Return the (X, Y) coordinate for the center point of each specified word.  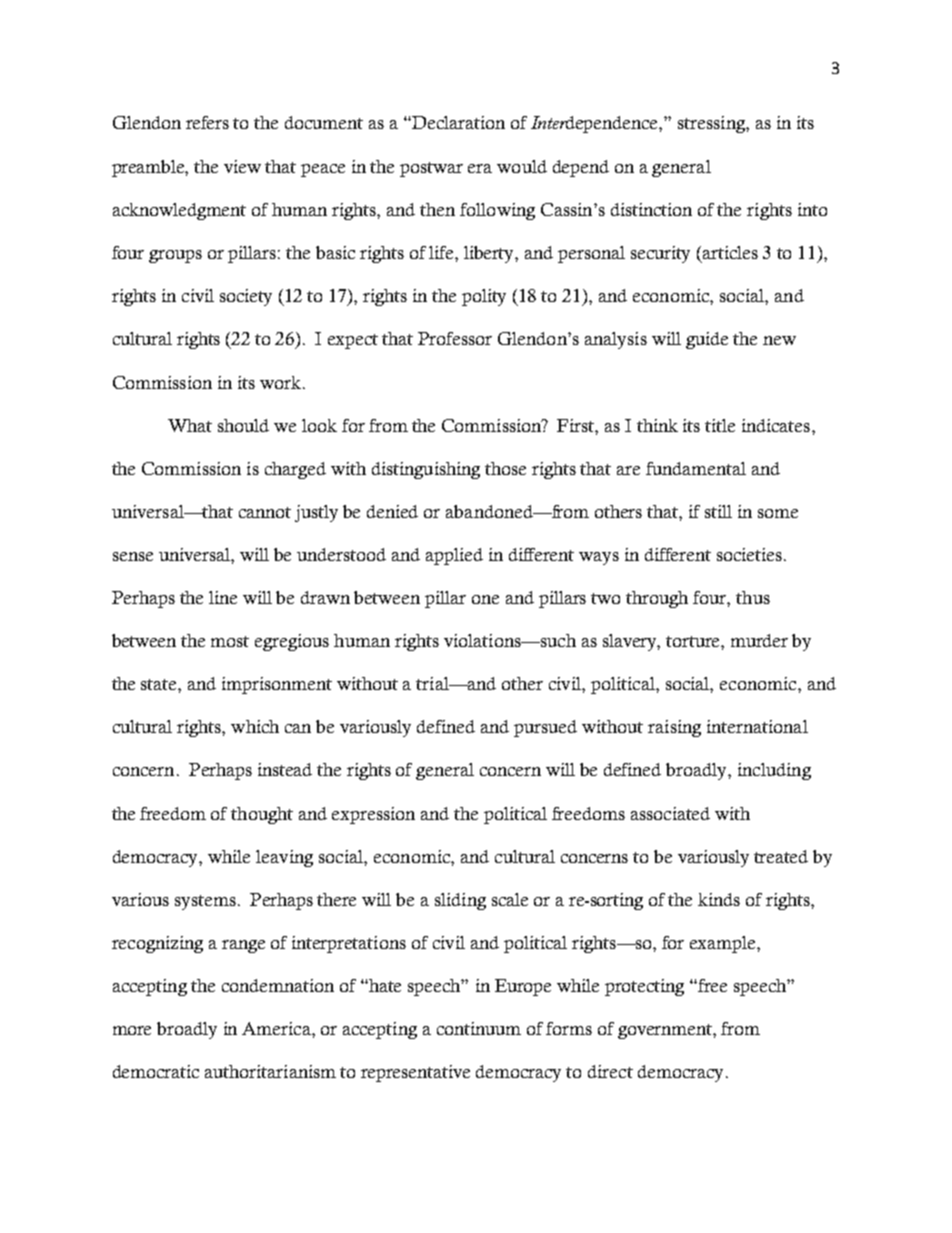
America (277, 1028)
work (280, 382)
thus (753, 597)
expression (373, 815)
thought (262, 815)
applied (454, 556)
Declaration (457, 122)
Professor (455, 338)
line (223, 597)
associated (670, 813)
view (242, 166)
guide (707, 340)
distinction (651, 209)
